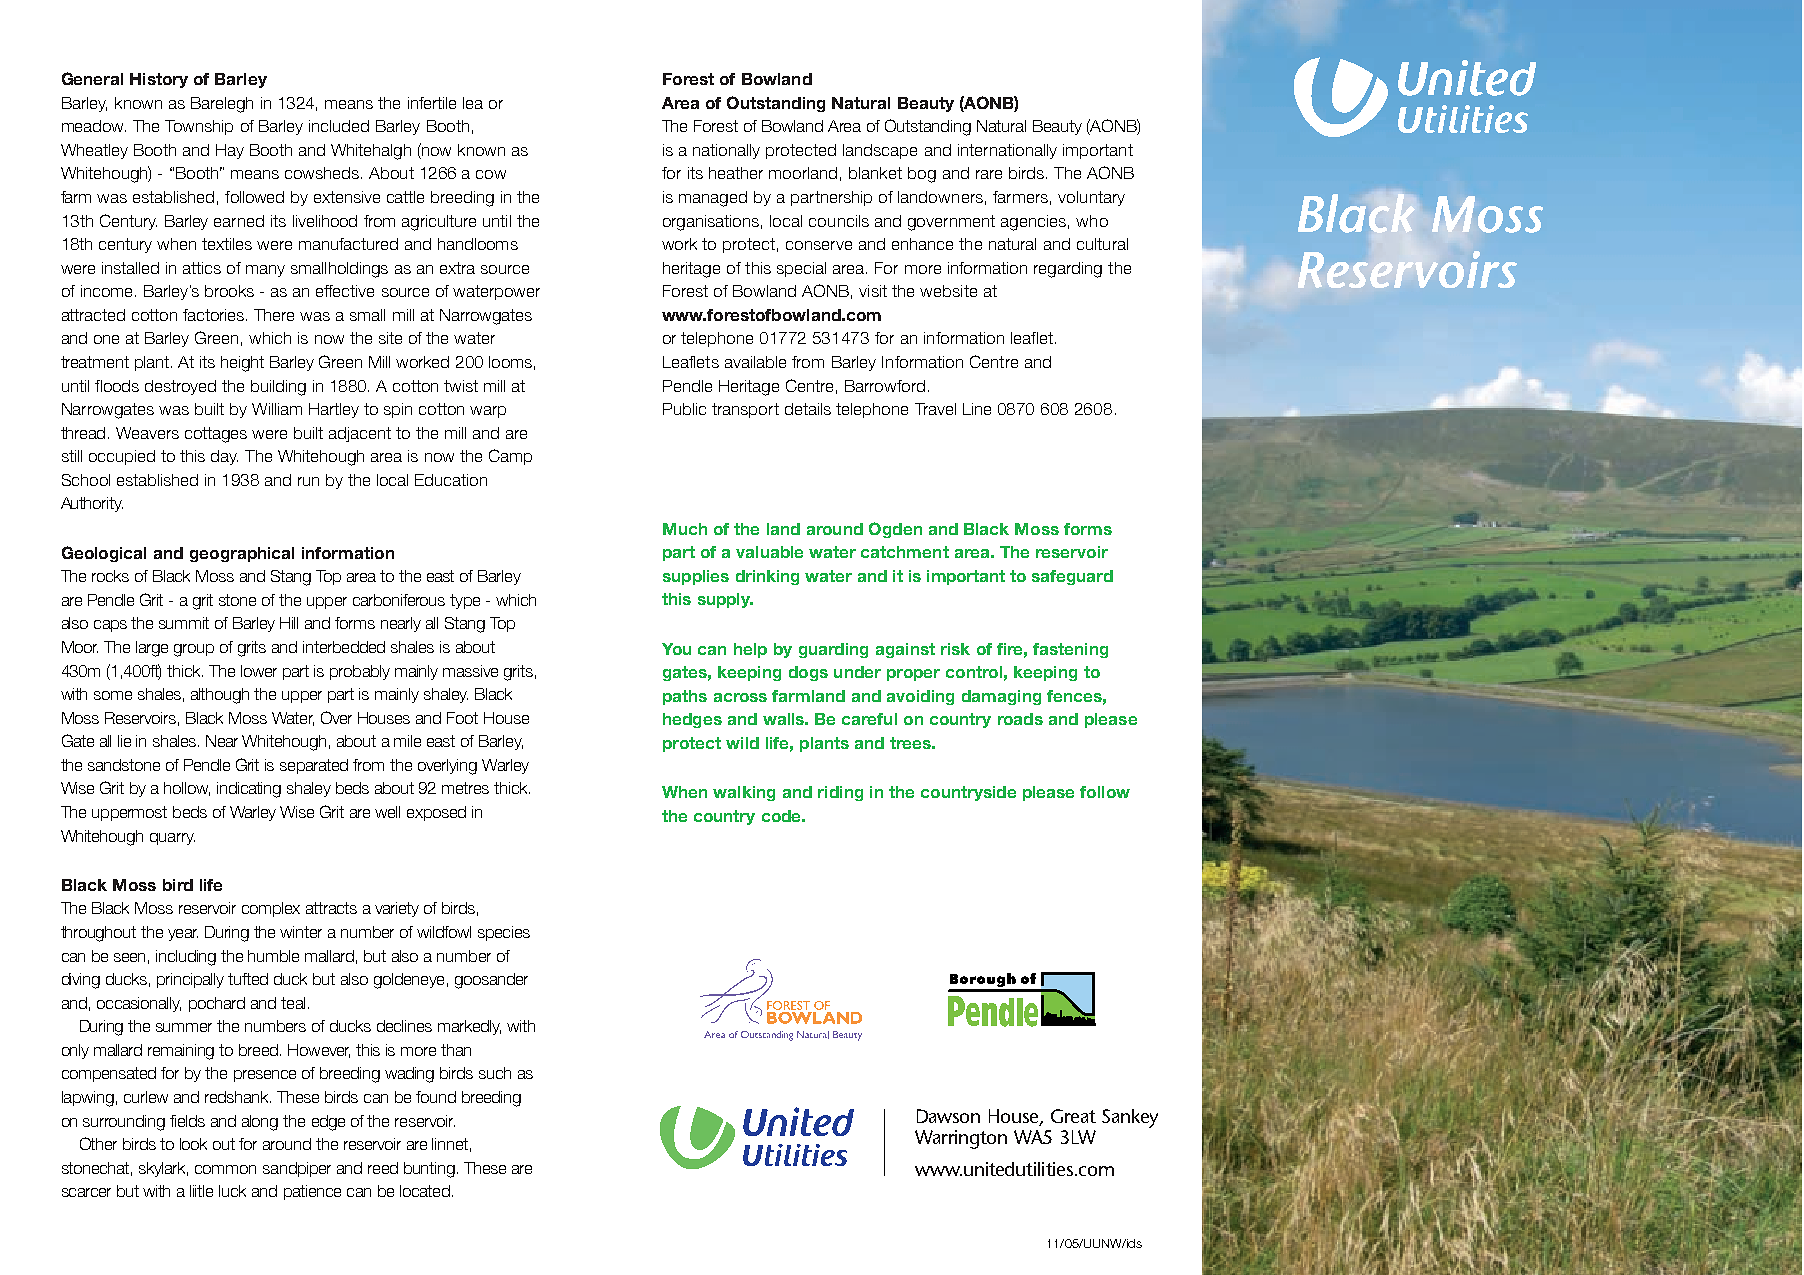  What do you see at coordinates (676, 649) in the screenshot?
I see `You` at bounding box center [676, 649].
